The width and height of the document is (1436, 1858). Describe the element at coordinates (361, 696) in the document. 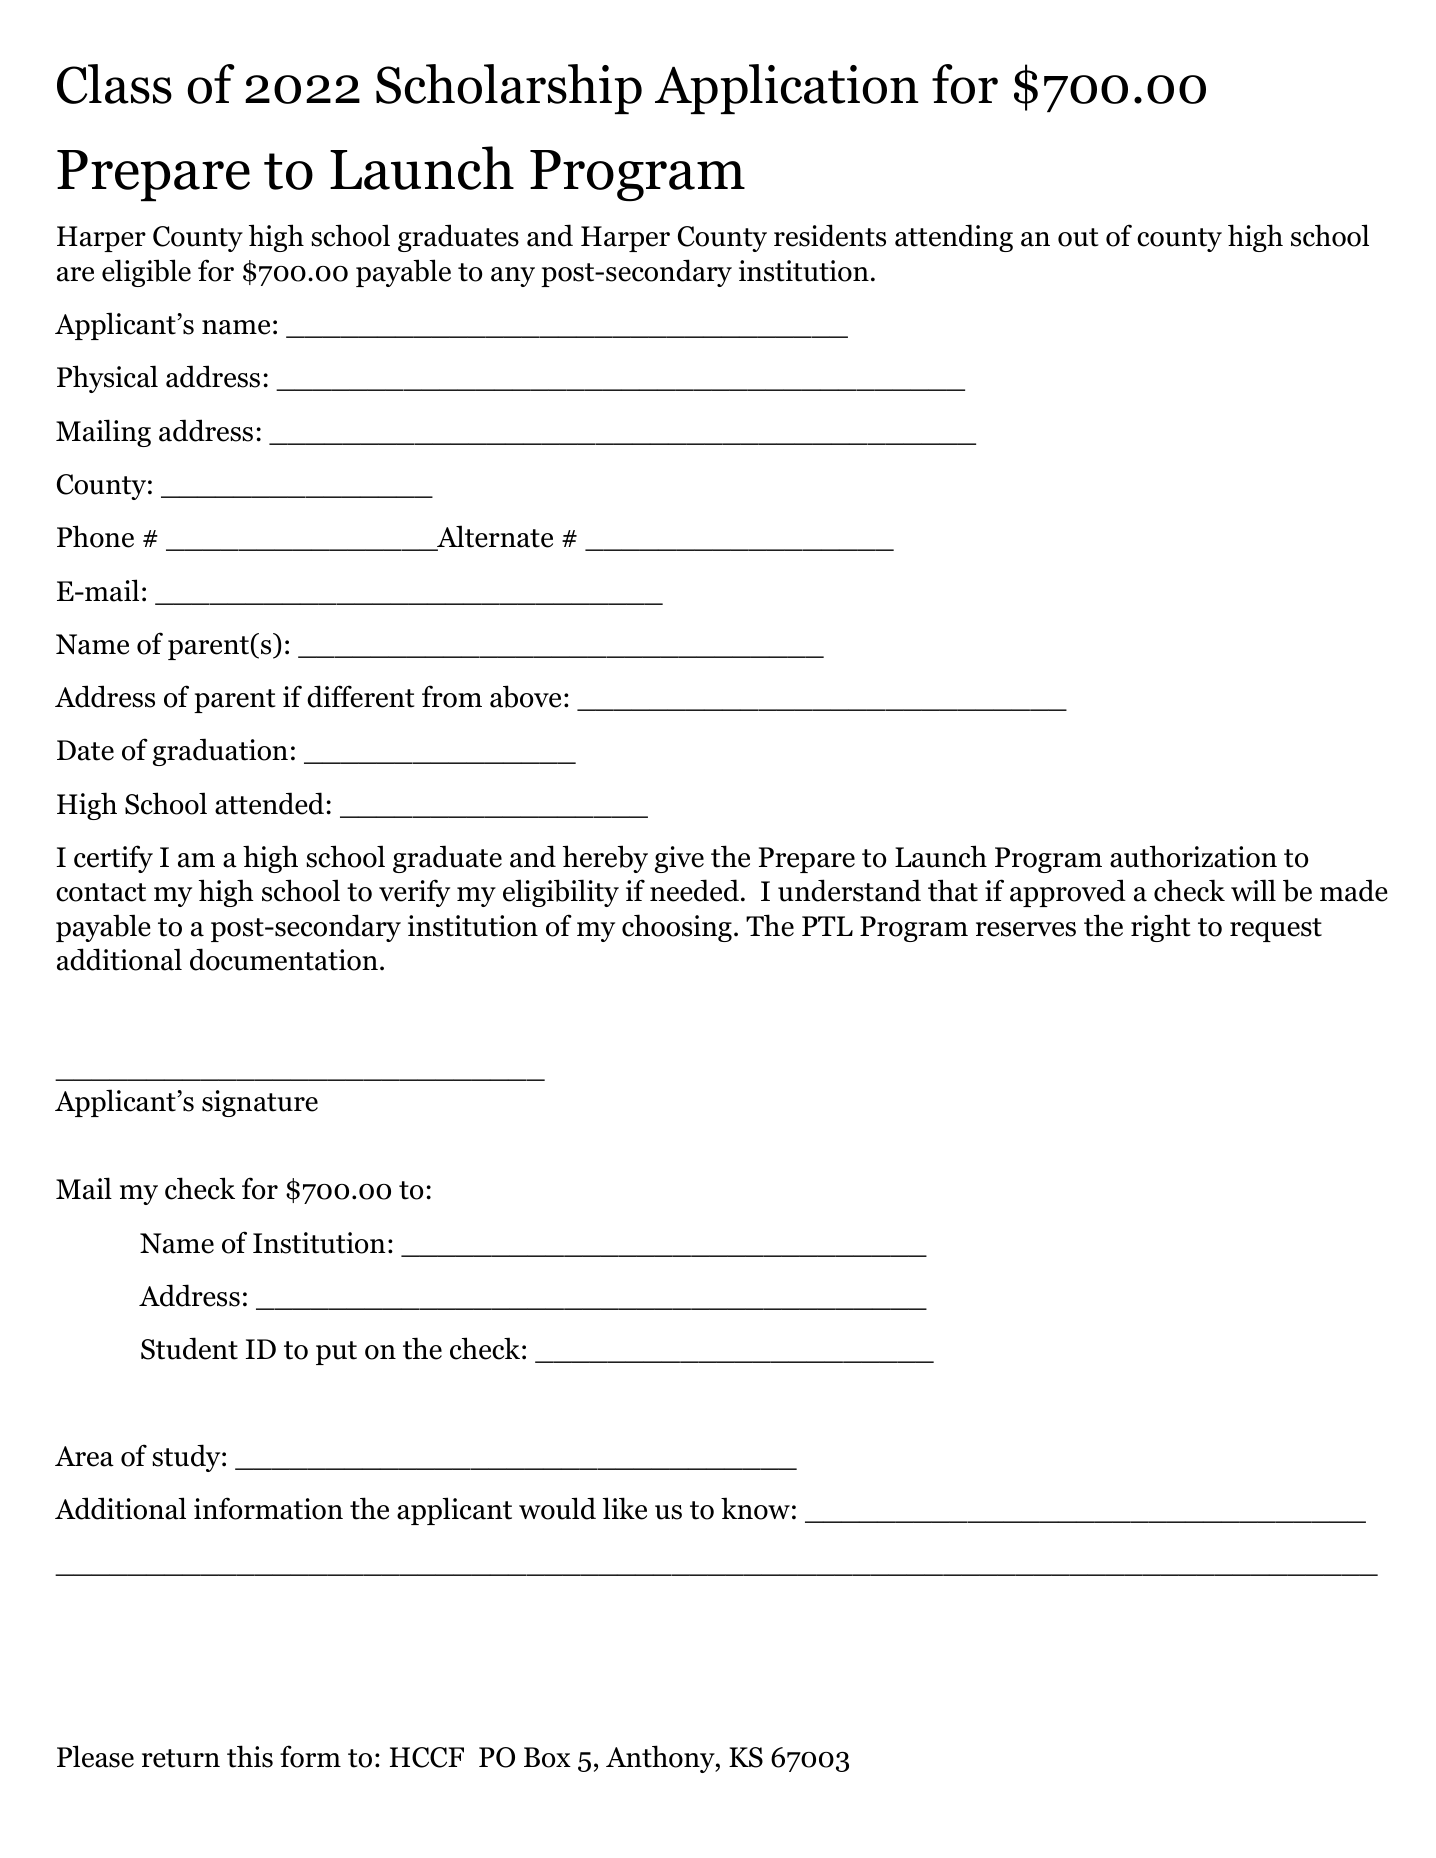

I see `different` at that location.
